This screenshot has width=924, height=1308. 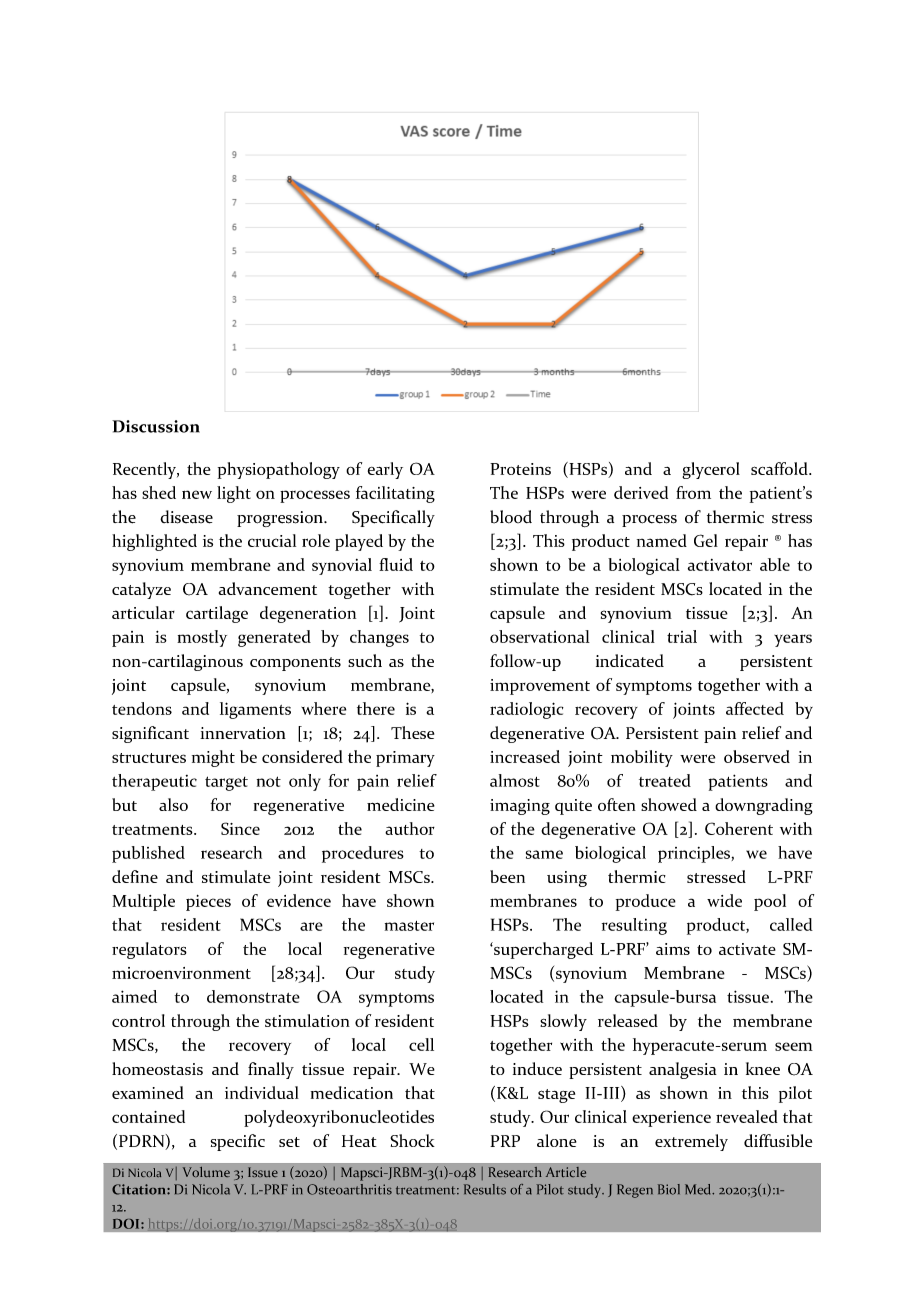 I want to click on extremely, so click(x=691, y=1142).
